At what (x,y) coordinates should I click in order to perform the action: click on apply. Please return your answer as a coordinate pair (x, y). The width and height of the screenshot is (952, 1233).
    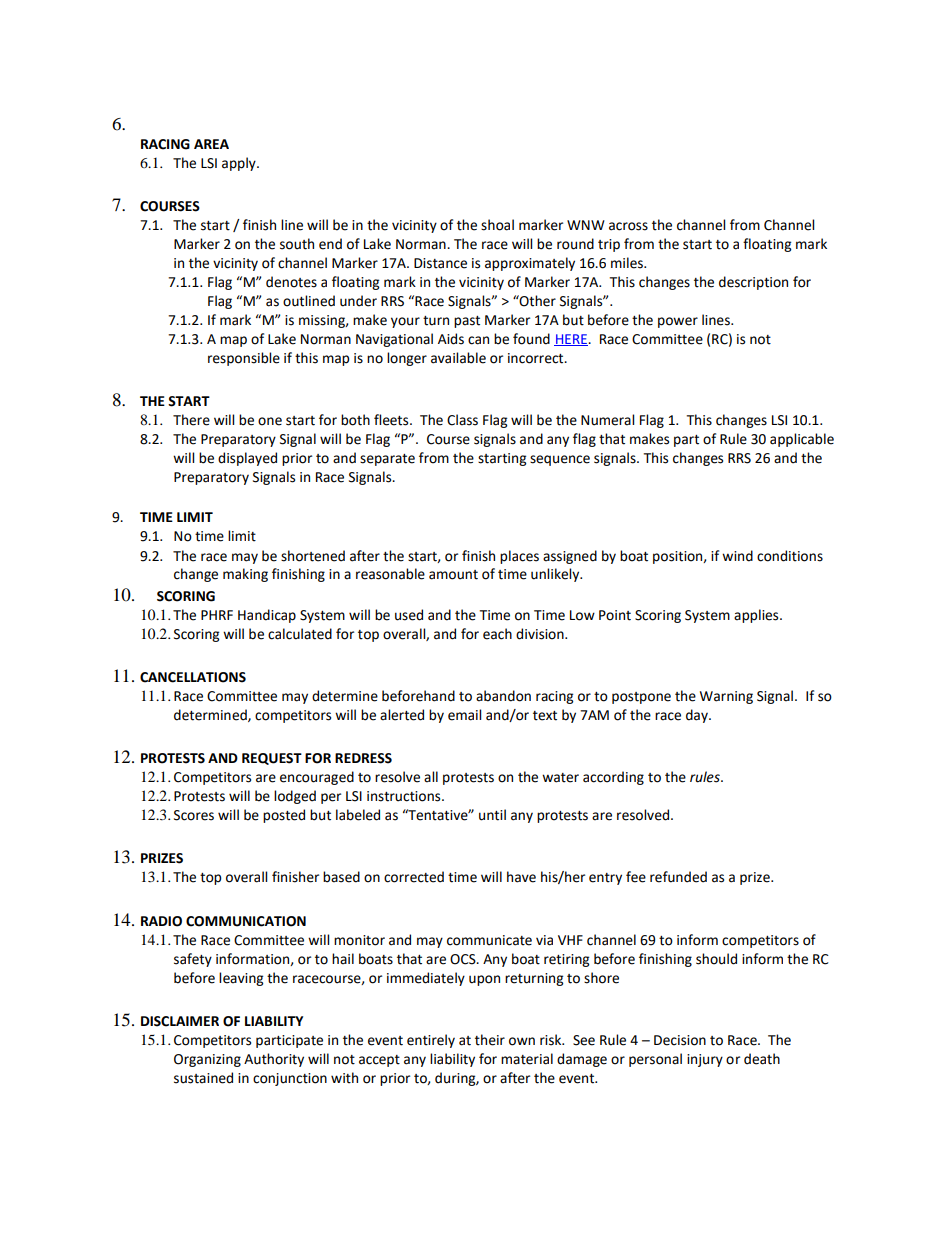
    Looking at the image, I should click on (240, 164).
